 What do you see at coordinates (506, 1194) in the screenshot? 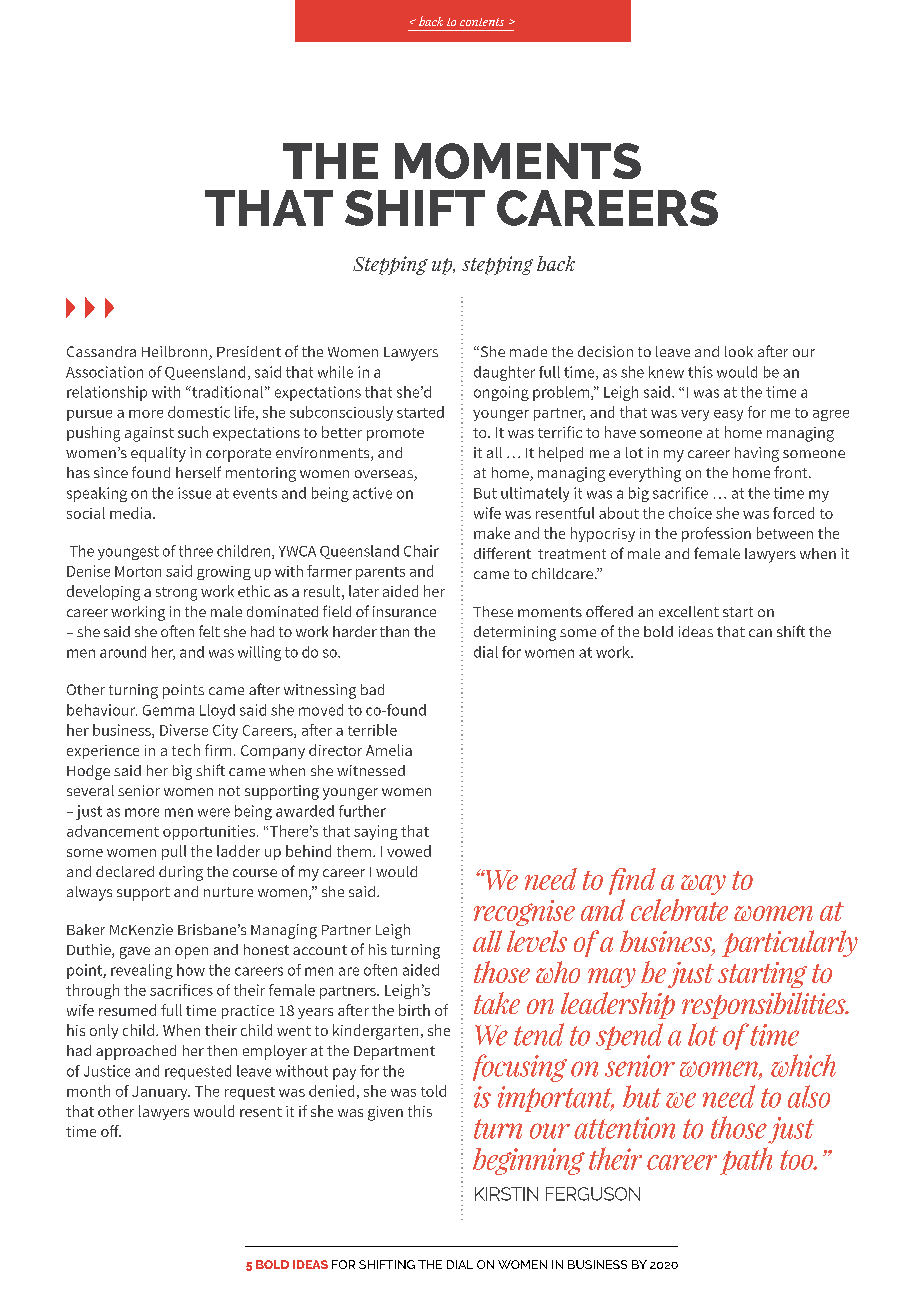
I see `Kirstin` at bounding box center [506, 1194].
